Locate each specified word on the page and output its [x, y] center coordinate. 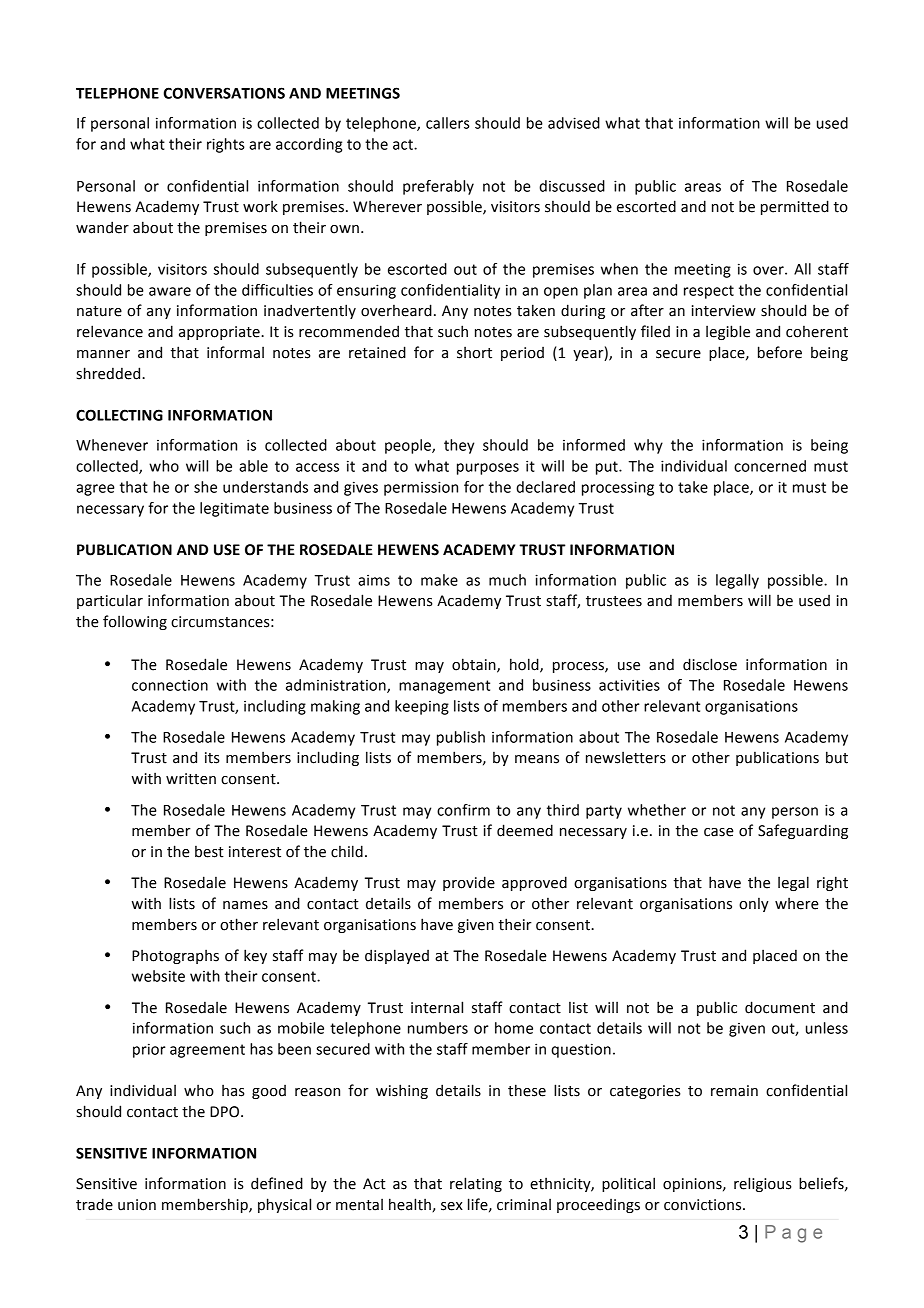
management [444, 687]
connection [170, 685]
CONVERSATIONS [224, 93]
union [137, 1205]
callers [448, 123]
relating [476, 1184]
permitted [795, 207]
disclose [710, 664]
